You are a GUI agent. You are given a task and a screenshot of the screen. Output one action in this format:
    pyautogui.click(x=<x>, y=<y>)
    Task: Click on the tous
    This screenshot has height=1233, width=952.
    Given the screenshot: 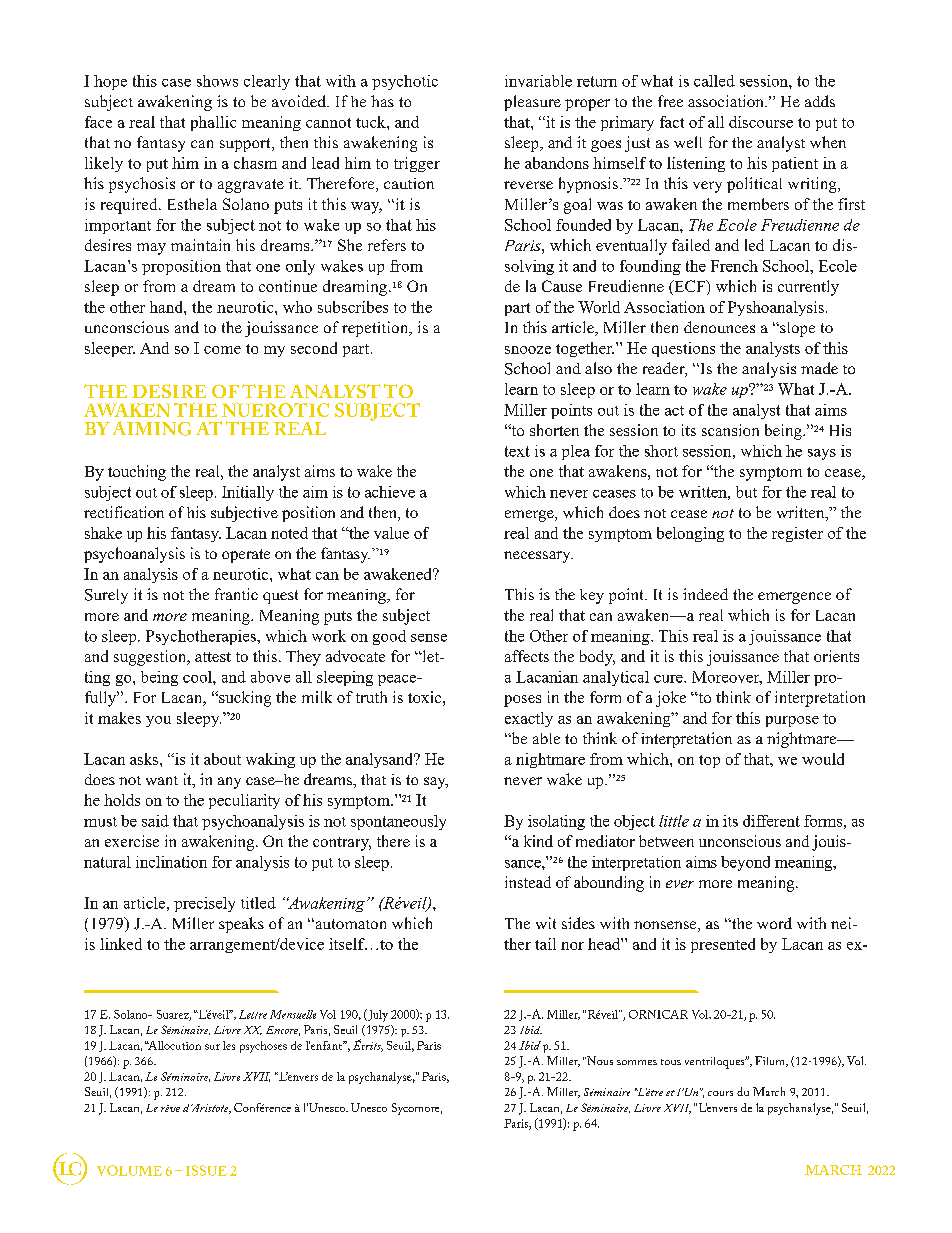 What is the action you would take?
    pyautogui.click(x=671, y=1062)
